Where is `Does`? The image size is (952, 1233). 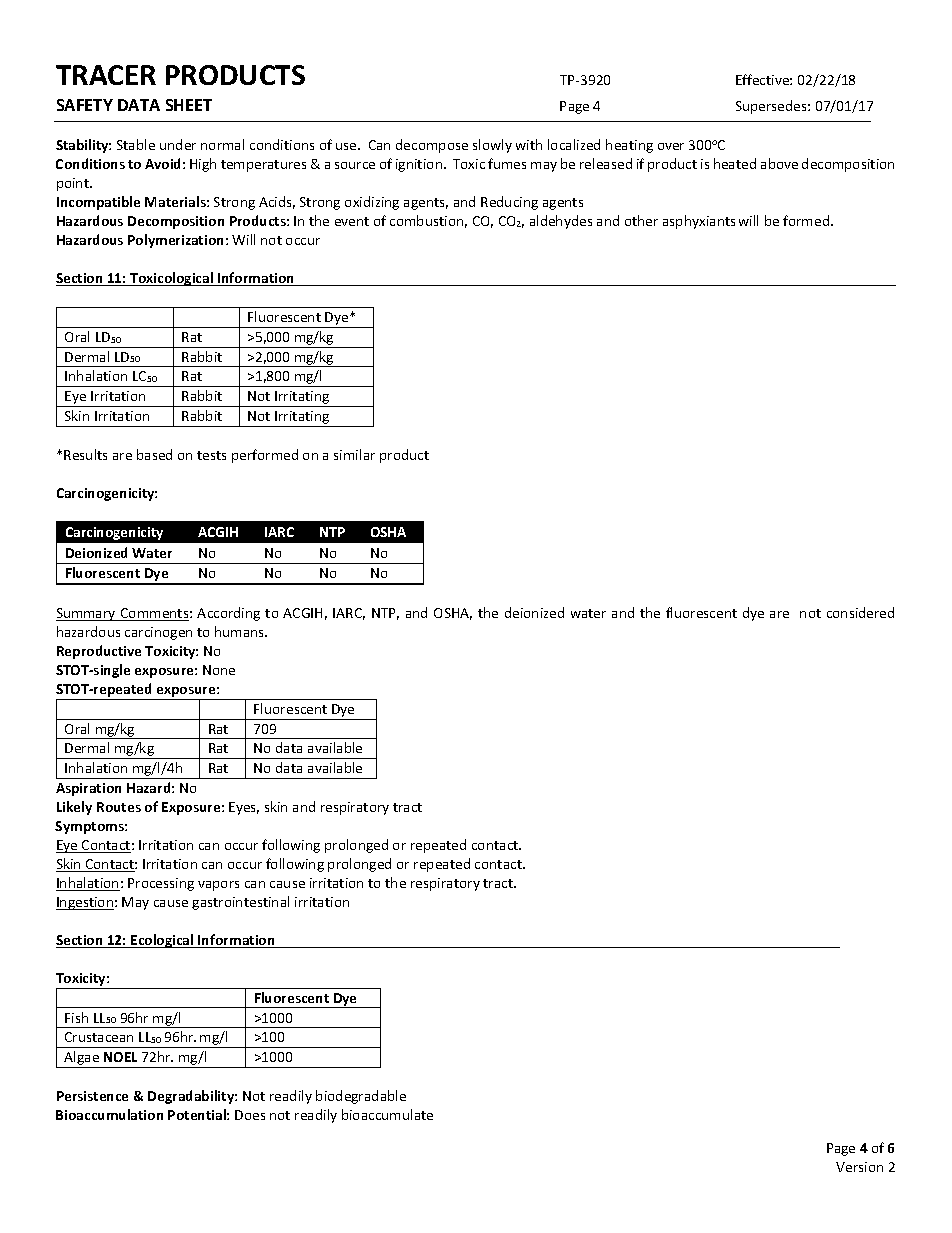 Does is located at coordinates (250, 1115).
